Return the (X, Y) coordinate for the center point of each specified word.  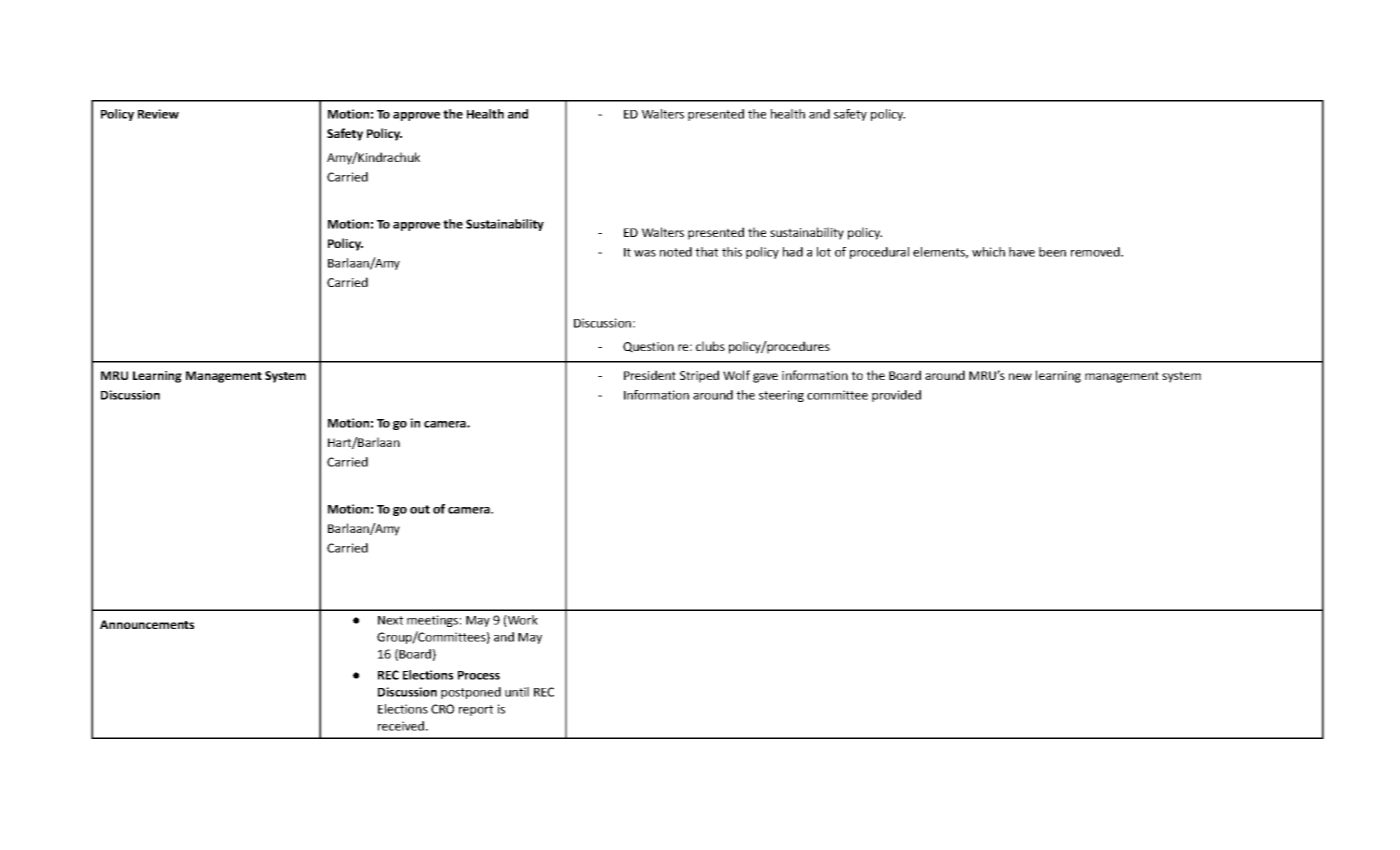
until (517, 692)
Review (158, 114)
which (988, 252)
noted (676, 252)
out (420, 509)
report (476, 710)
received (401, 726)
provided (896, 396)
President (650, 375)
